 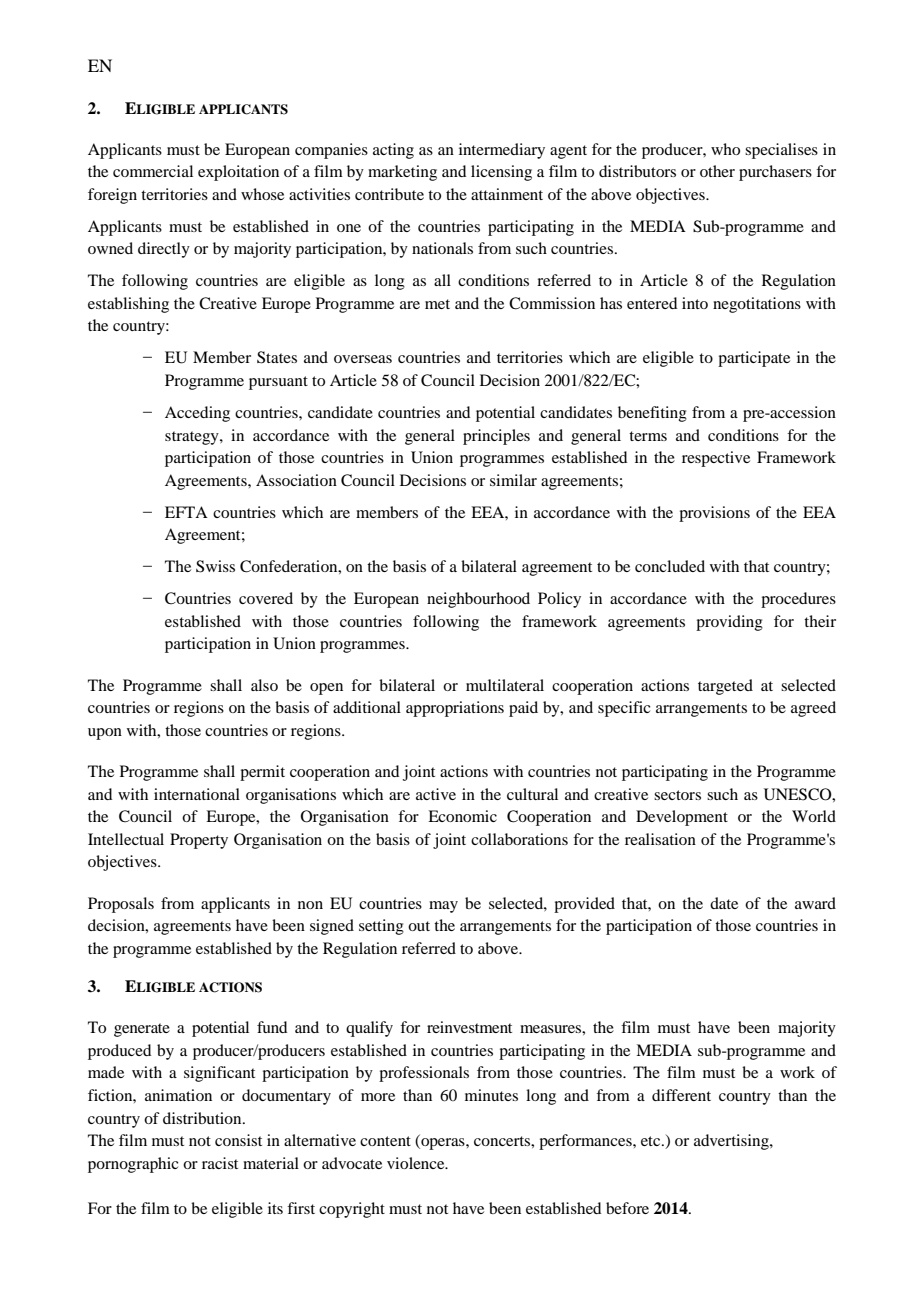 I want to click on licensing, so click(x=501, y=173).
